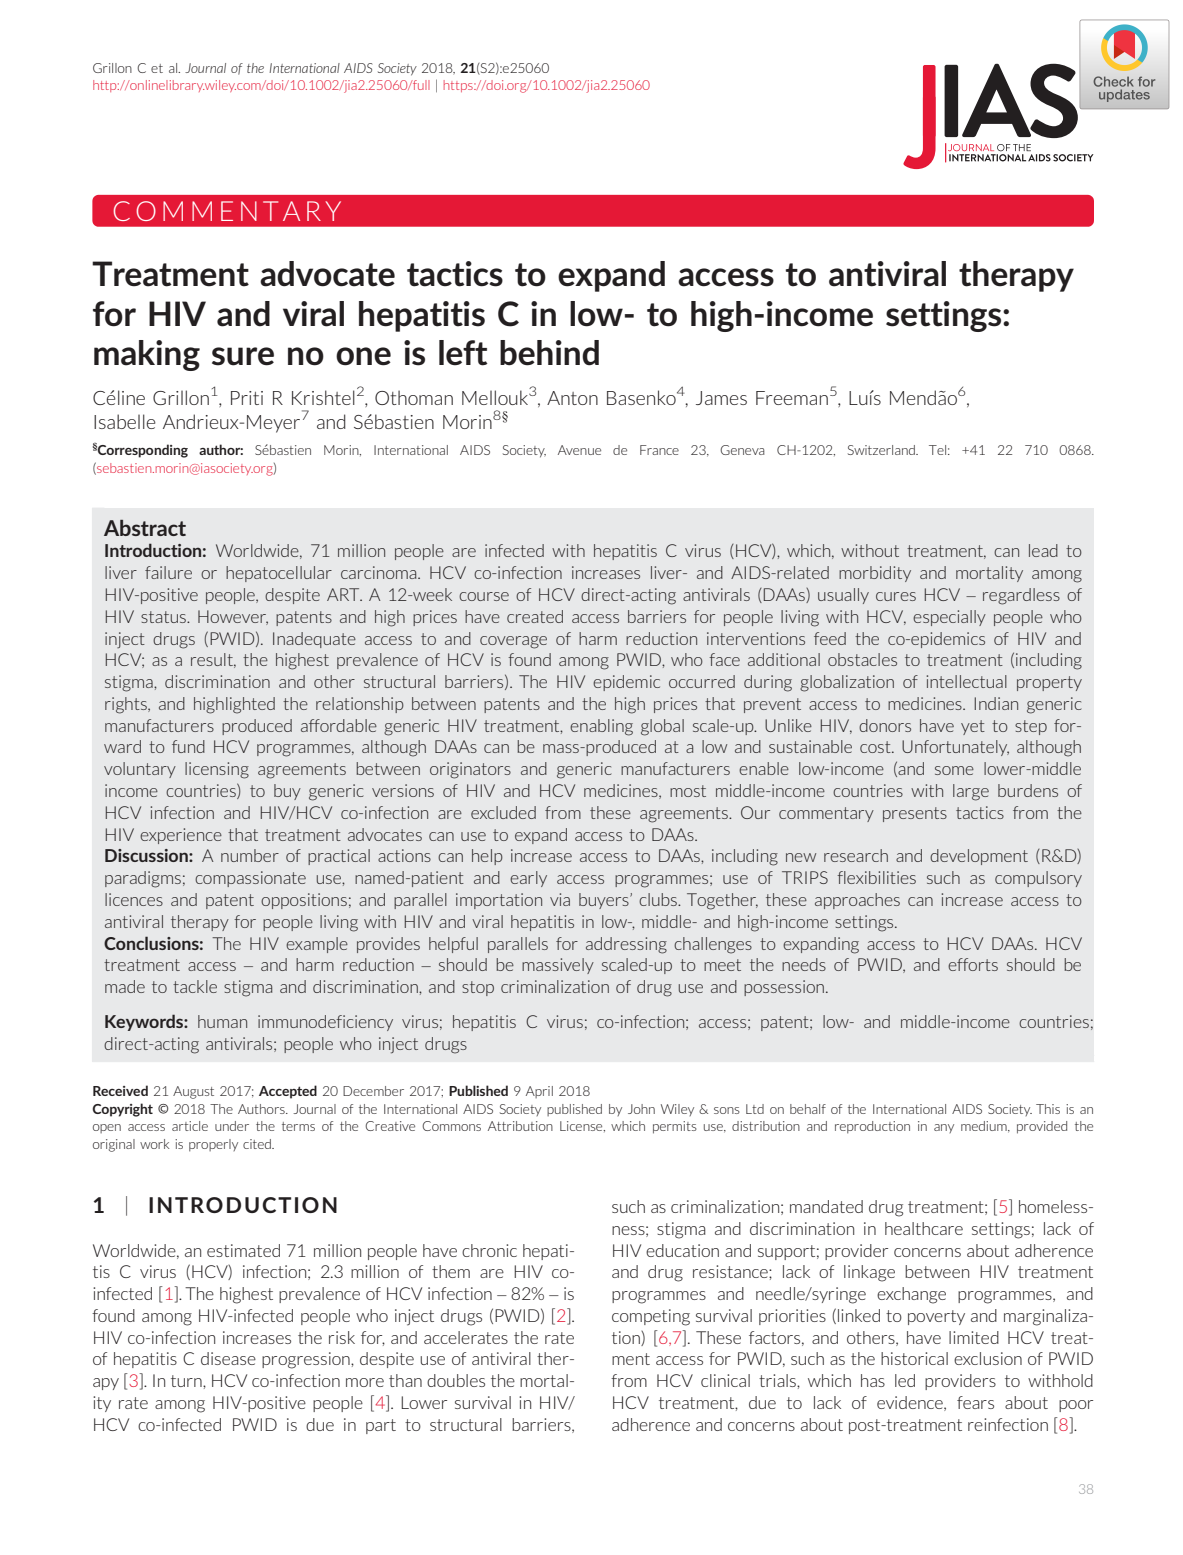 The image size is (1183, 1555). I want to click on fears, so click(975, 1402).
